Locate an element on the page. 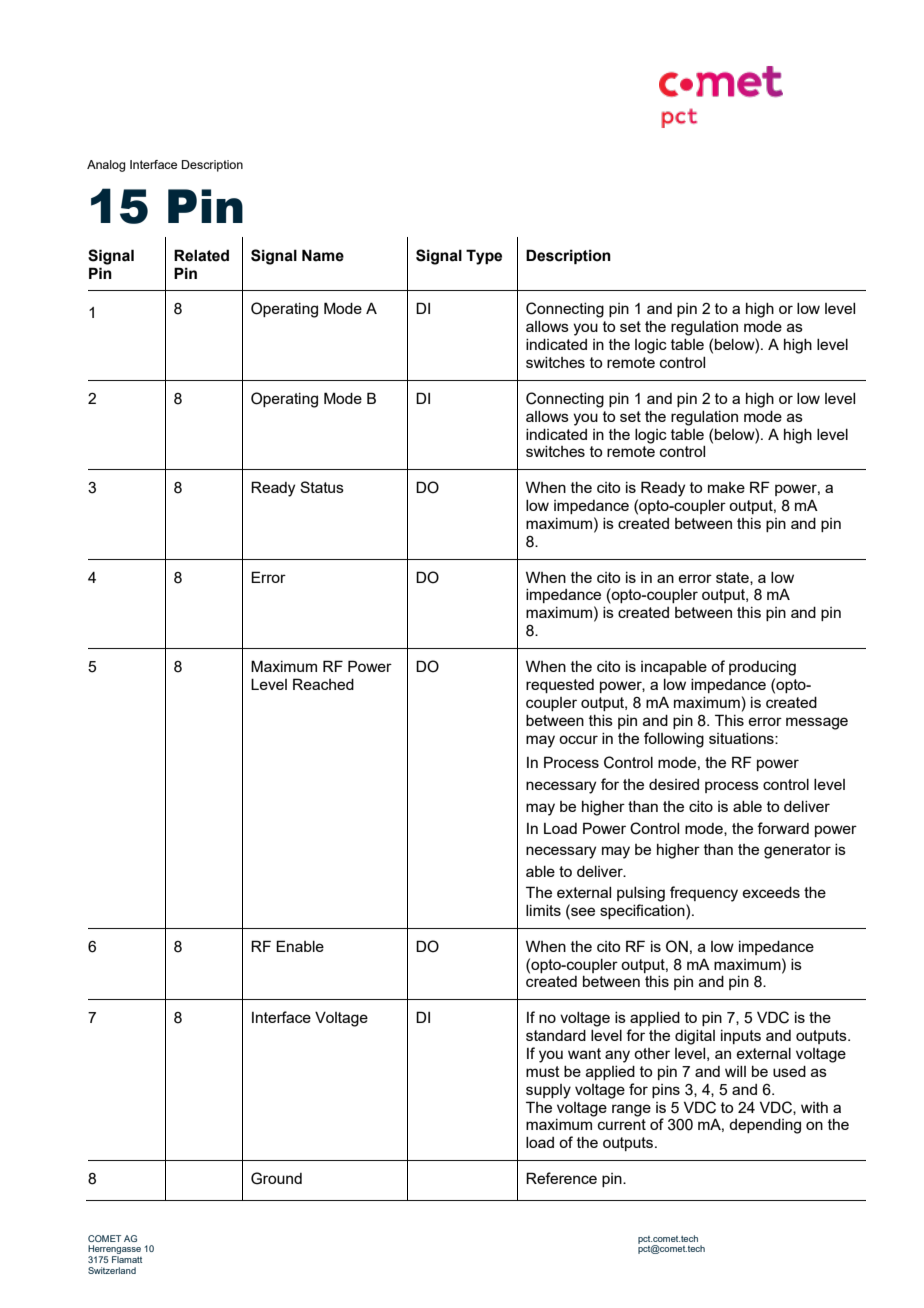 This image has width=924, height=1308. Switzerland is located at coordinates (112, 1270).
